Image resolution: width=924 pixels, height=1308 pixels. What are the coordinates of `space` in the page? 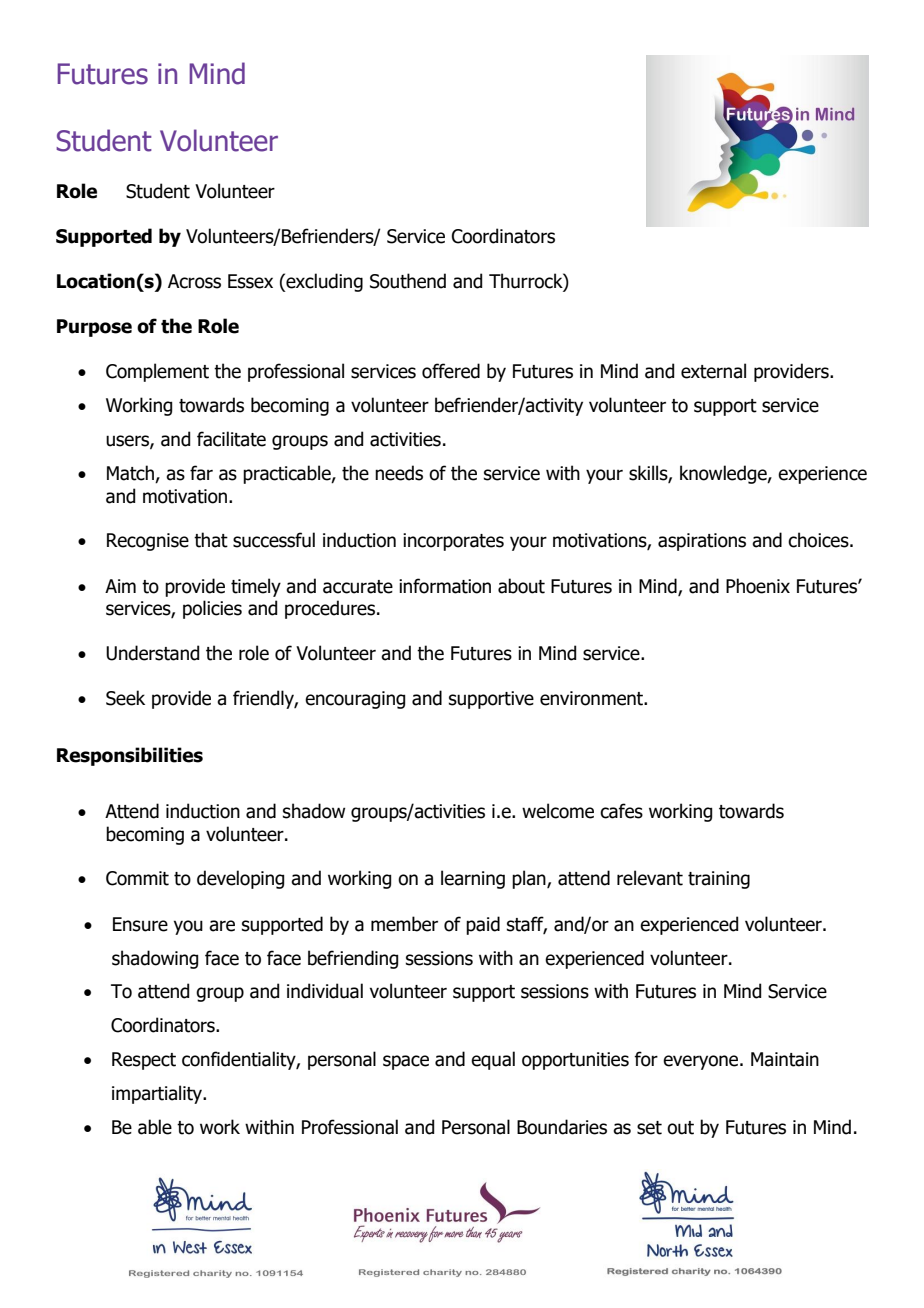 It's located at (406, 1062).
